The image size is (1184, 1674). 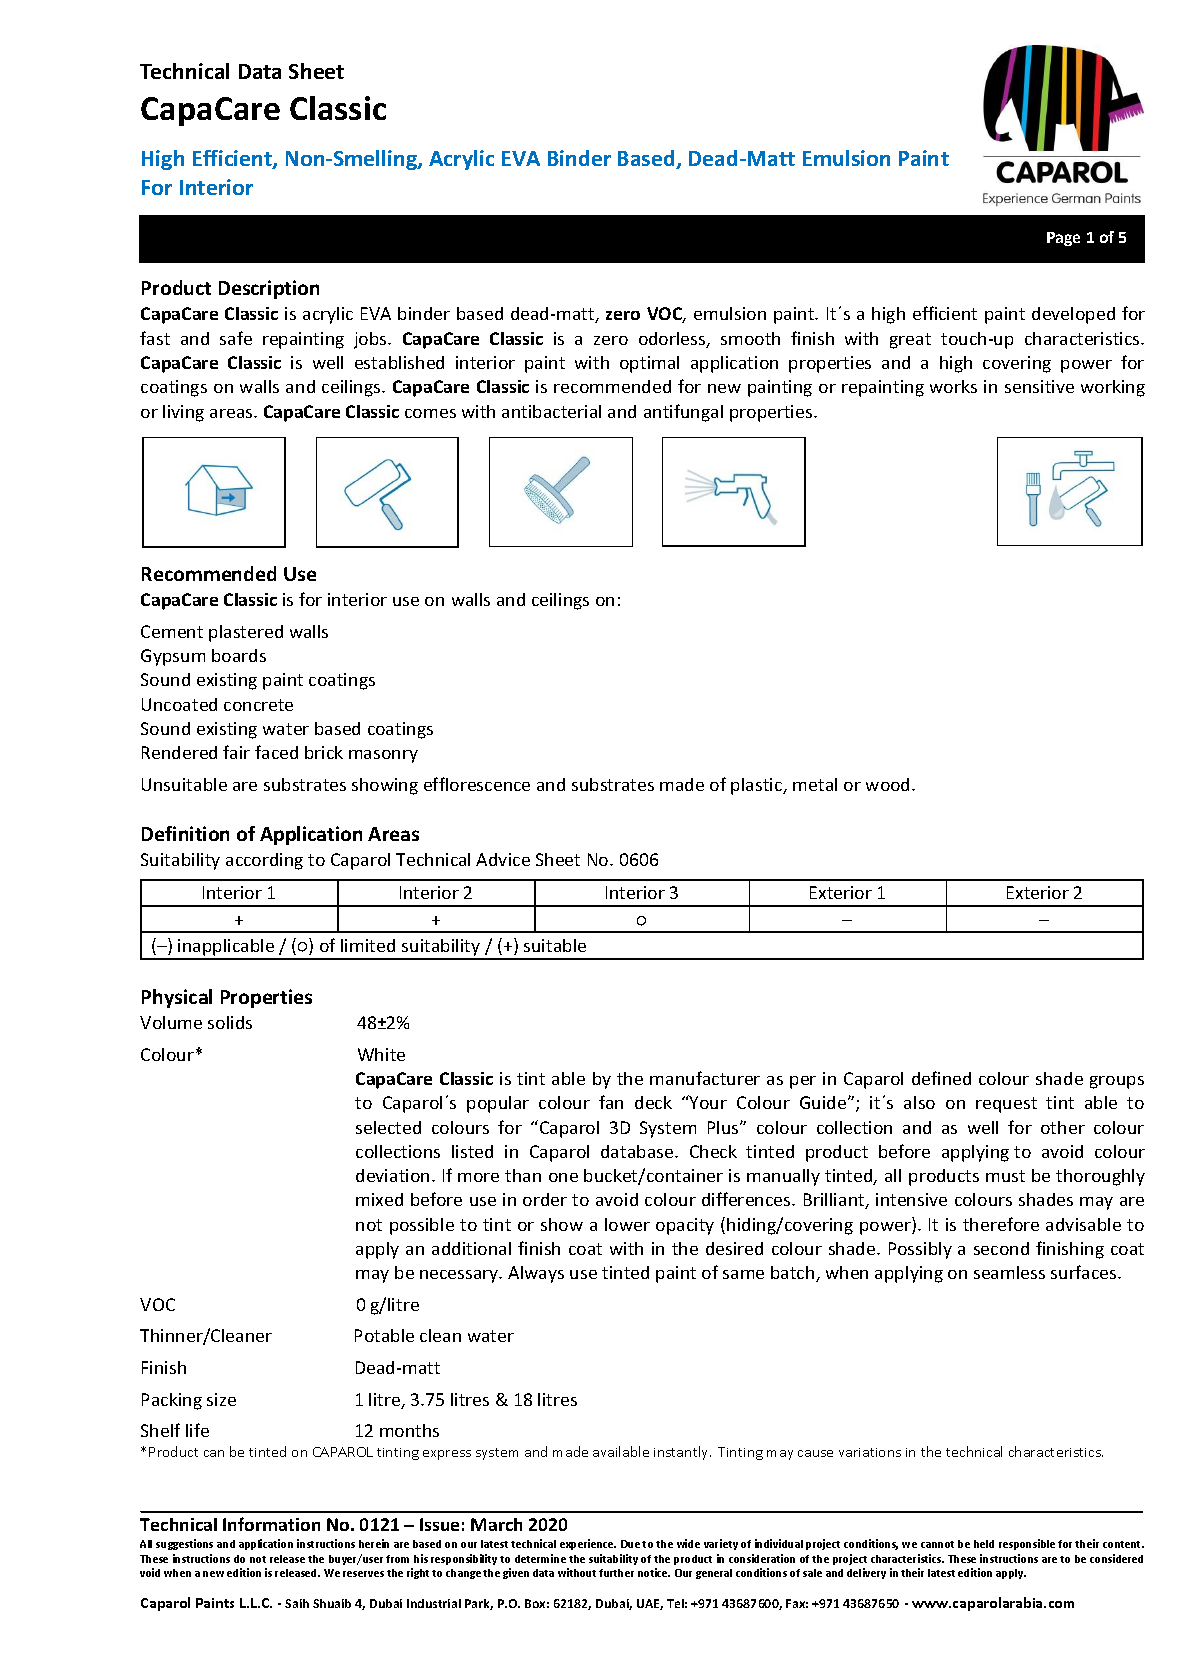 What do you see at coordinates (683, 413) in the screenshot?
I see `antifungal` at bounding box center [683, 413].
